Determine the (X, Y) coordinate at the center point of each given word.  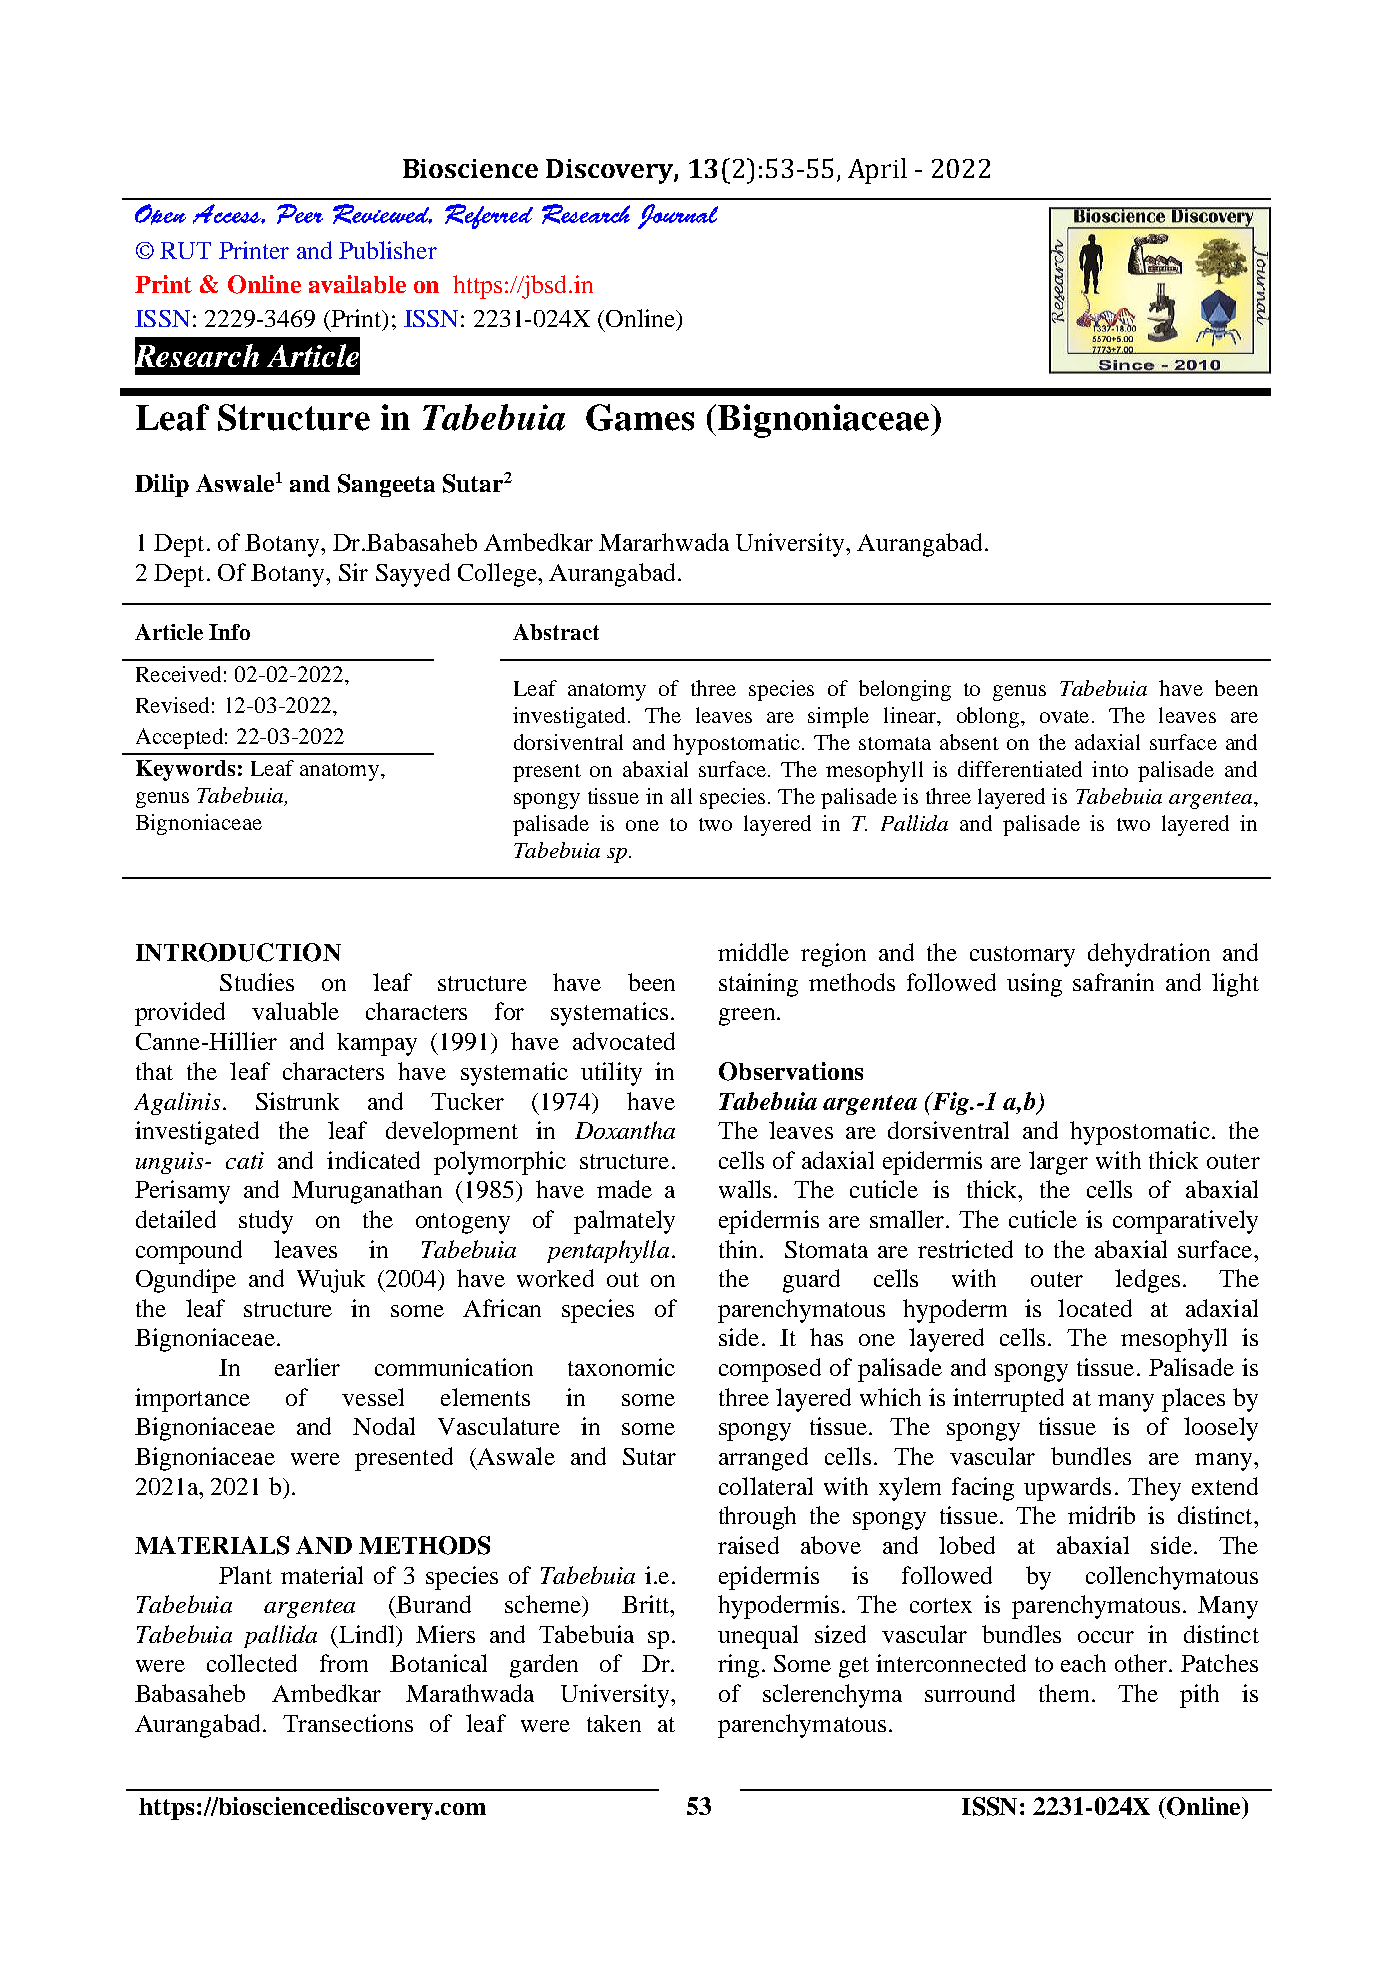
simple (838, 717)
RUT (185, 250)
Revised (172, 705)
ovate (1064, 716)
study (266, 1222)
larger (1058, 1163)
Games (640, 417)
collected (252, 1663)
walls (745, 1189)
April (877, 171)
